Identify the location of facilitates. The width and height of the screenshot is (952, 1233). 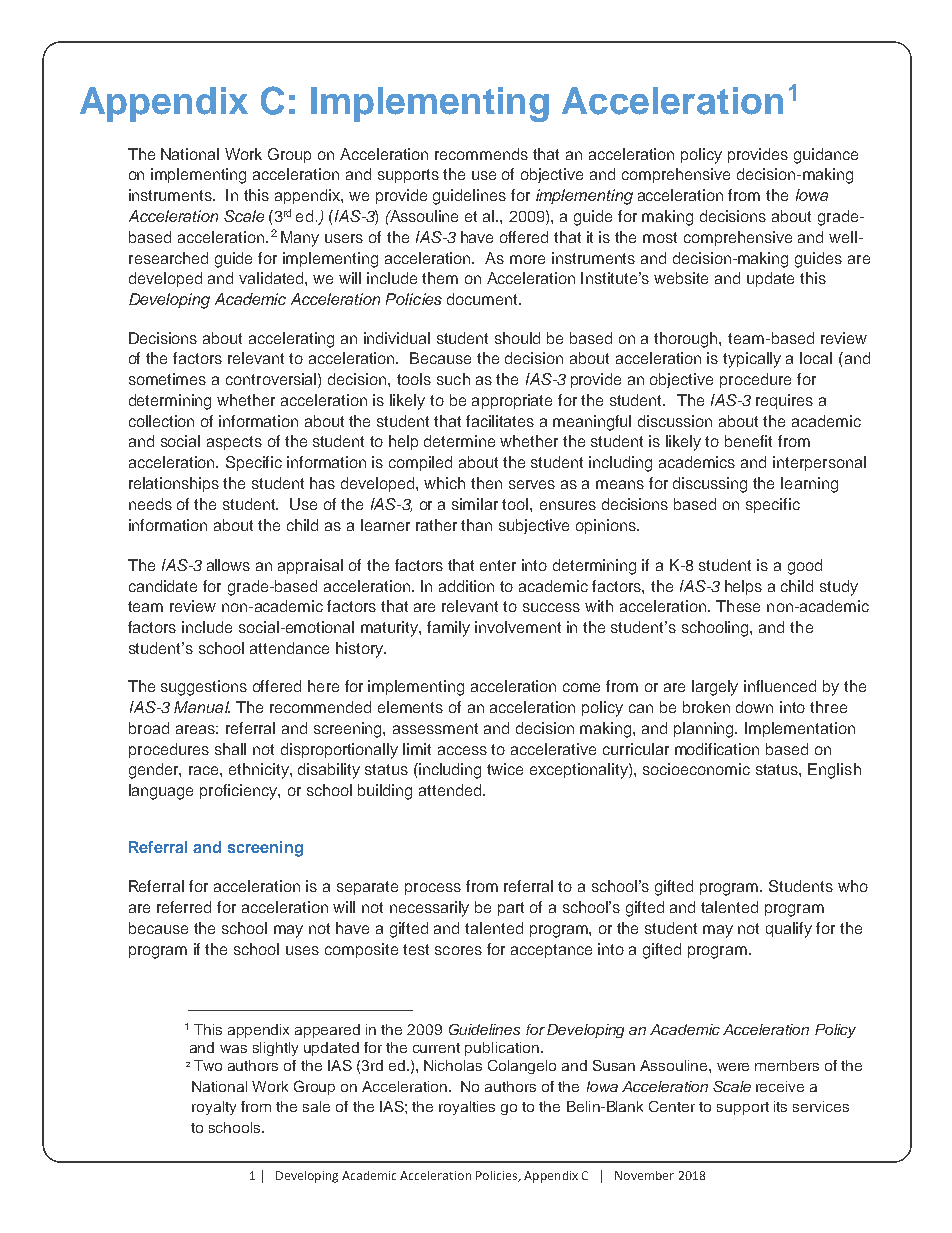
(500, 421).
